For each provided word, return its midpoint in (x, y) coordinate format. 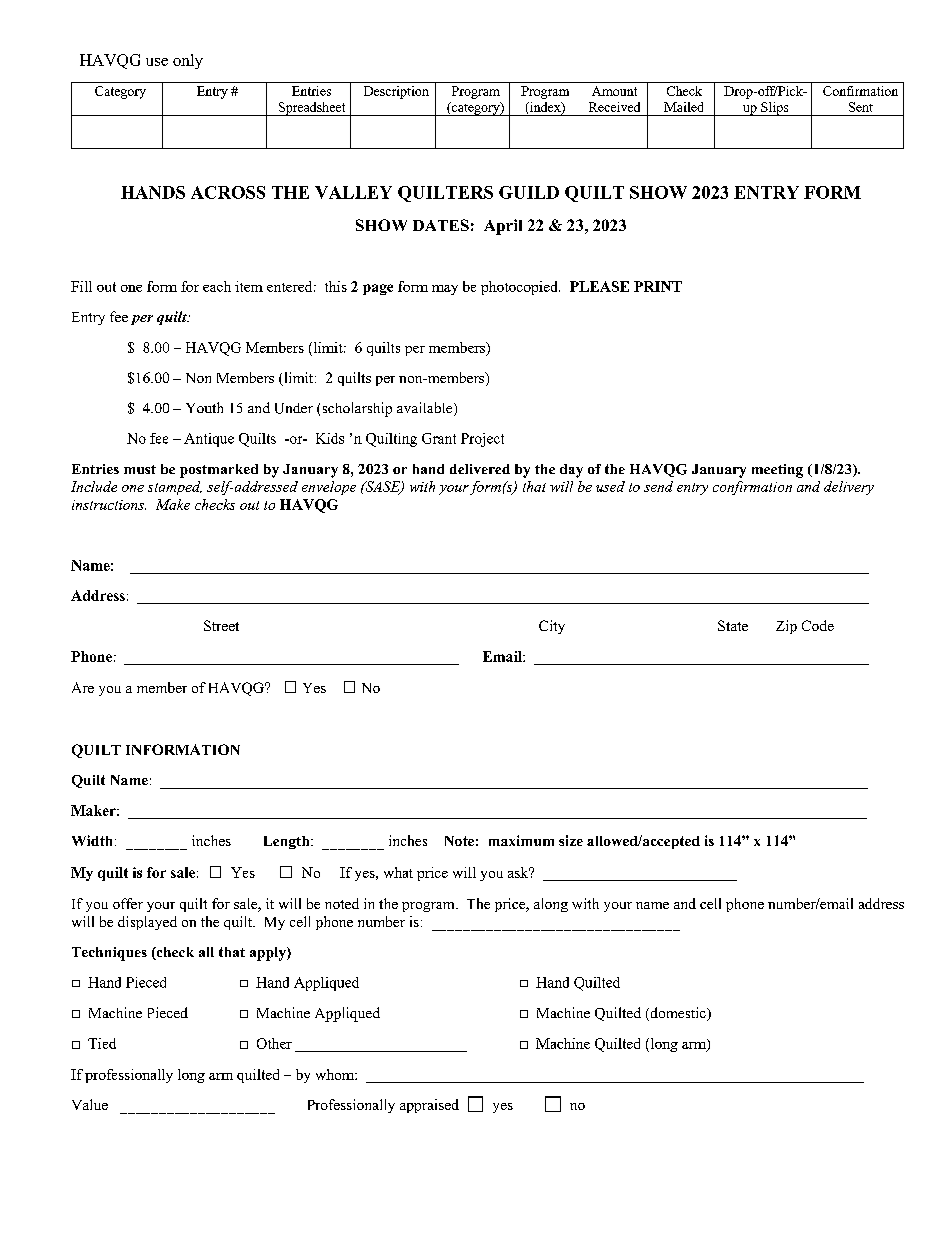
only (188, 61)
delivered (480, 469)
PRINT (658, 286)
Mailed (683, 107)
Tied (102, 1043)
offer (128, 903)
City (552, 627)
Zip (786, 627)
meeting (777, 471)
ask (519, 872)
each (217, 286)
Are (83, 687)
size (571, 840)
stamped (175, 488)
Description (396, 92)
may (445, 290)
